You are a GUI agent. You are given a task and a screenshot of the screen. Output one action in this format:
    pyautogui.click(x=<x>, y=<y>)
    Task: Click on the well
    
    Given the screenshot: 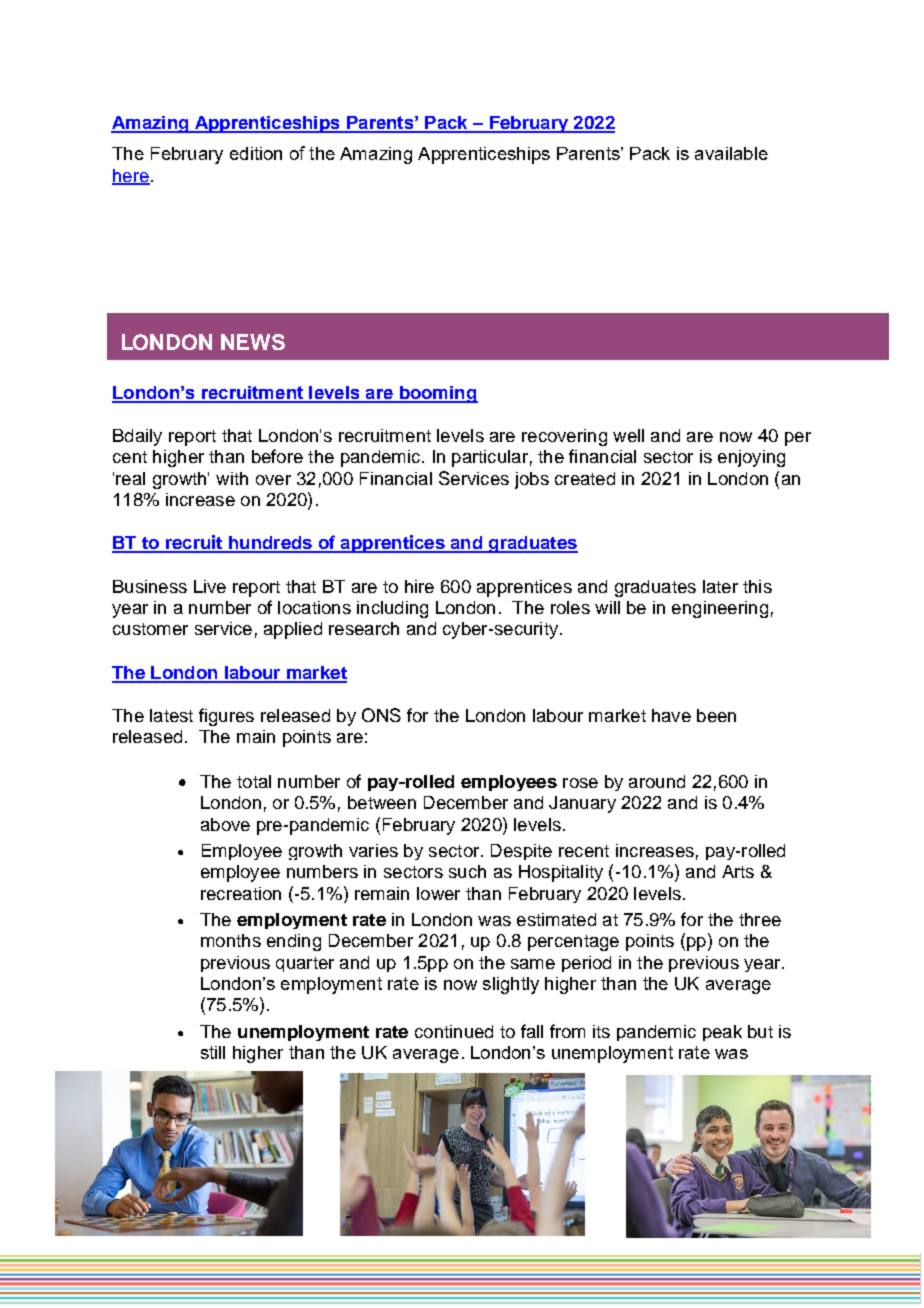 What is the action you would take?
    pyautogui.click(x=628, y=435)
